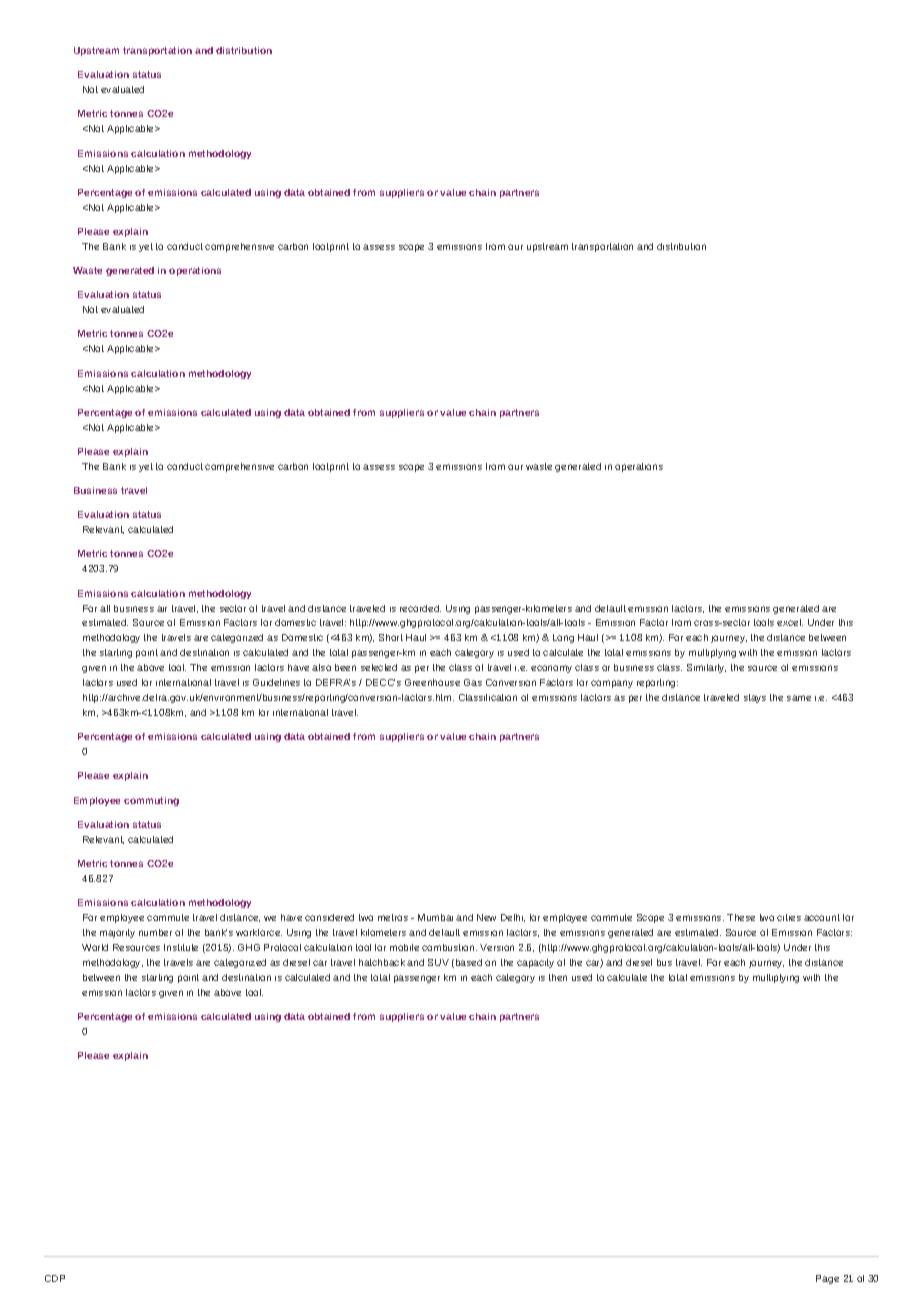  I want to click on Institute, so click(181, 947).
